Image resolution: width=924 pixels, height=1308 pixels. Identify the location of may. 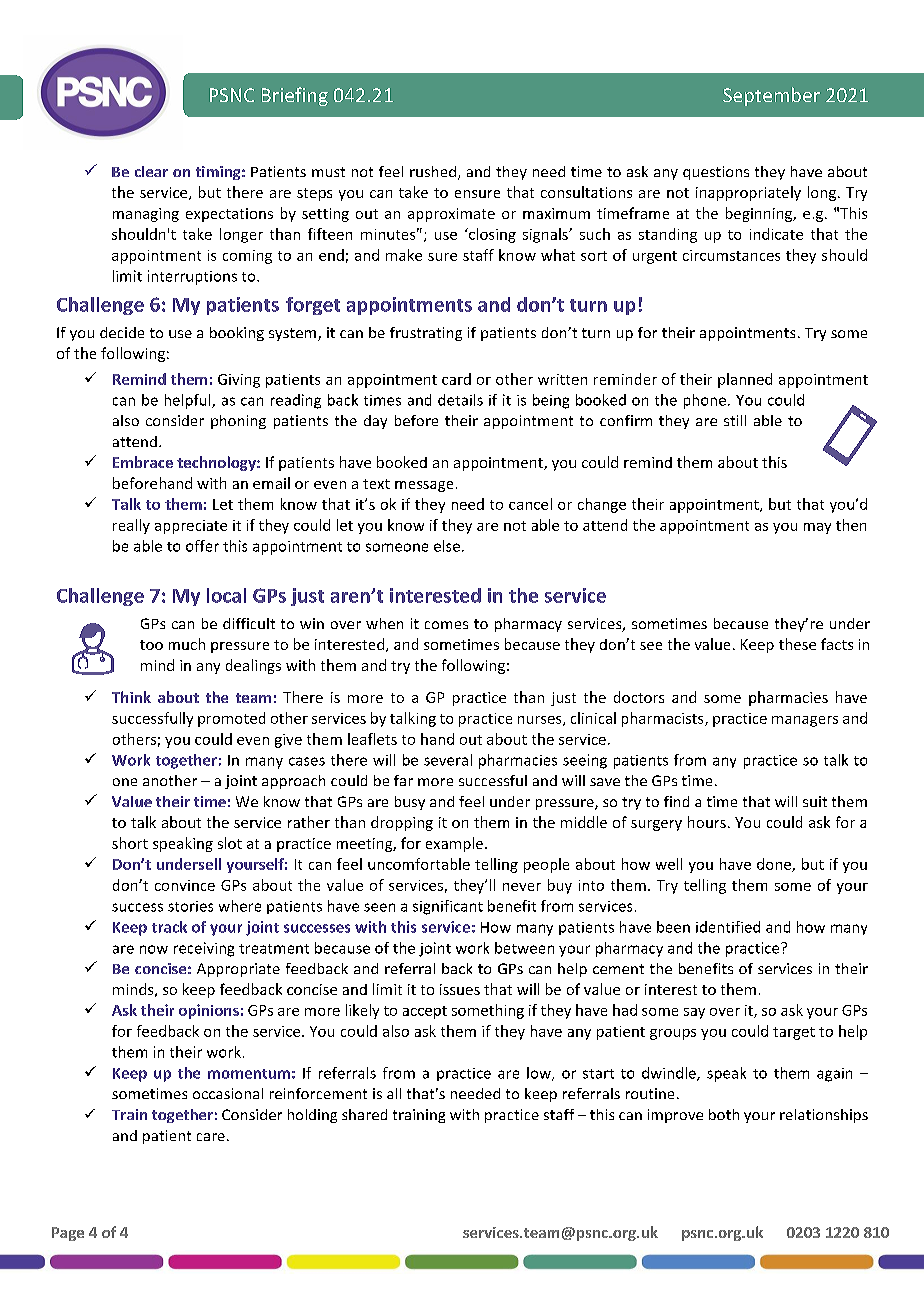
(817, 528).
